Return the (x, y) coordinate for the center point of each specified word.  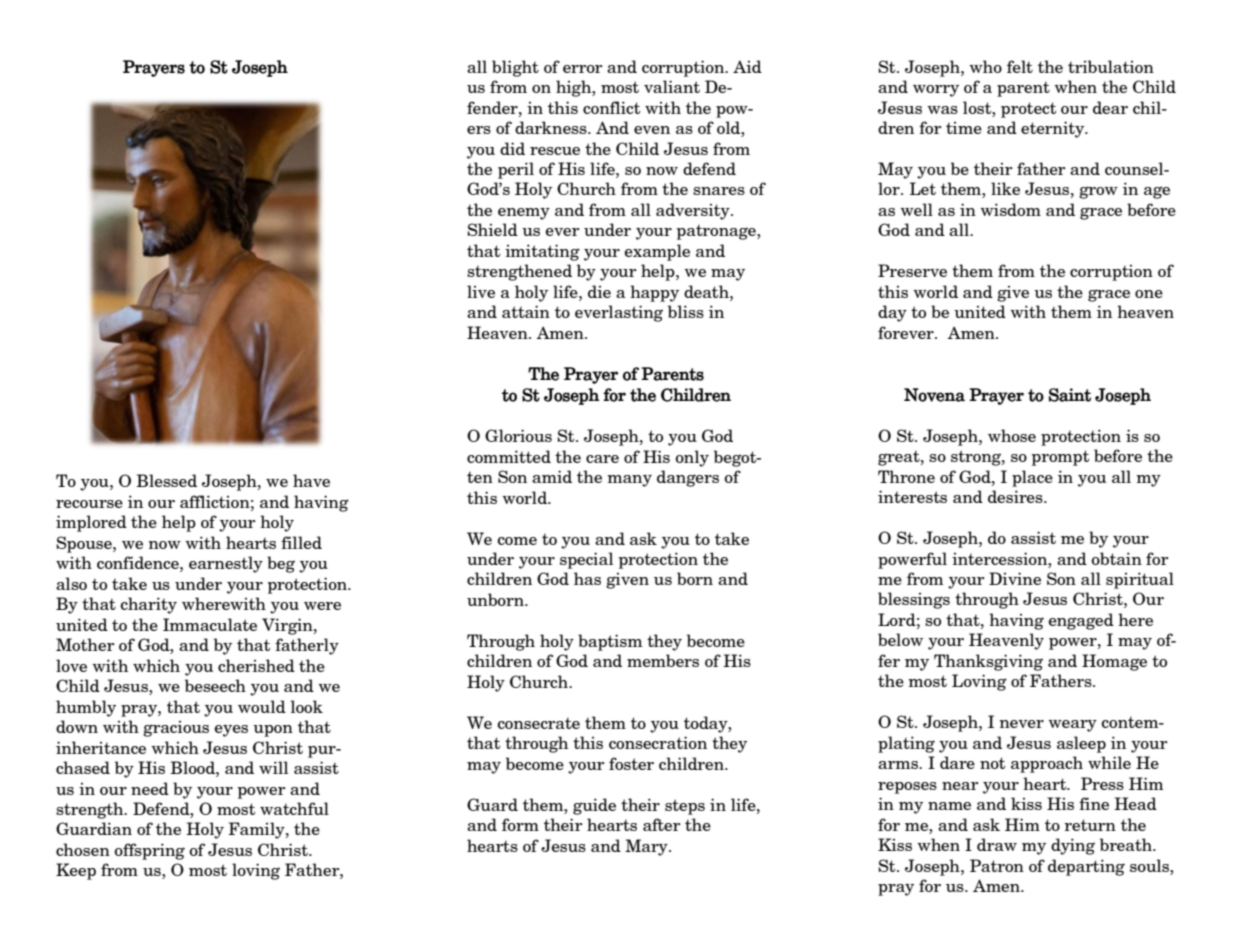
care (602, 459)
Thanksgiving (988, 662)
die (599, 291)
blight (515, 68)
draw (997, 844)
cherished (256, 665)
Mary (647, 847)
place (1032, 478)
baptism (610, 642)
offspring (149, 851)
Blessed (166, 480)
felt (1020, 66)
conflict (611, 107)
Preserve (912, 270)
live (481, 291)
